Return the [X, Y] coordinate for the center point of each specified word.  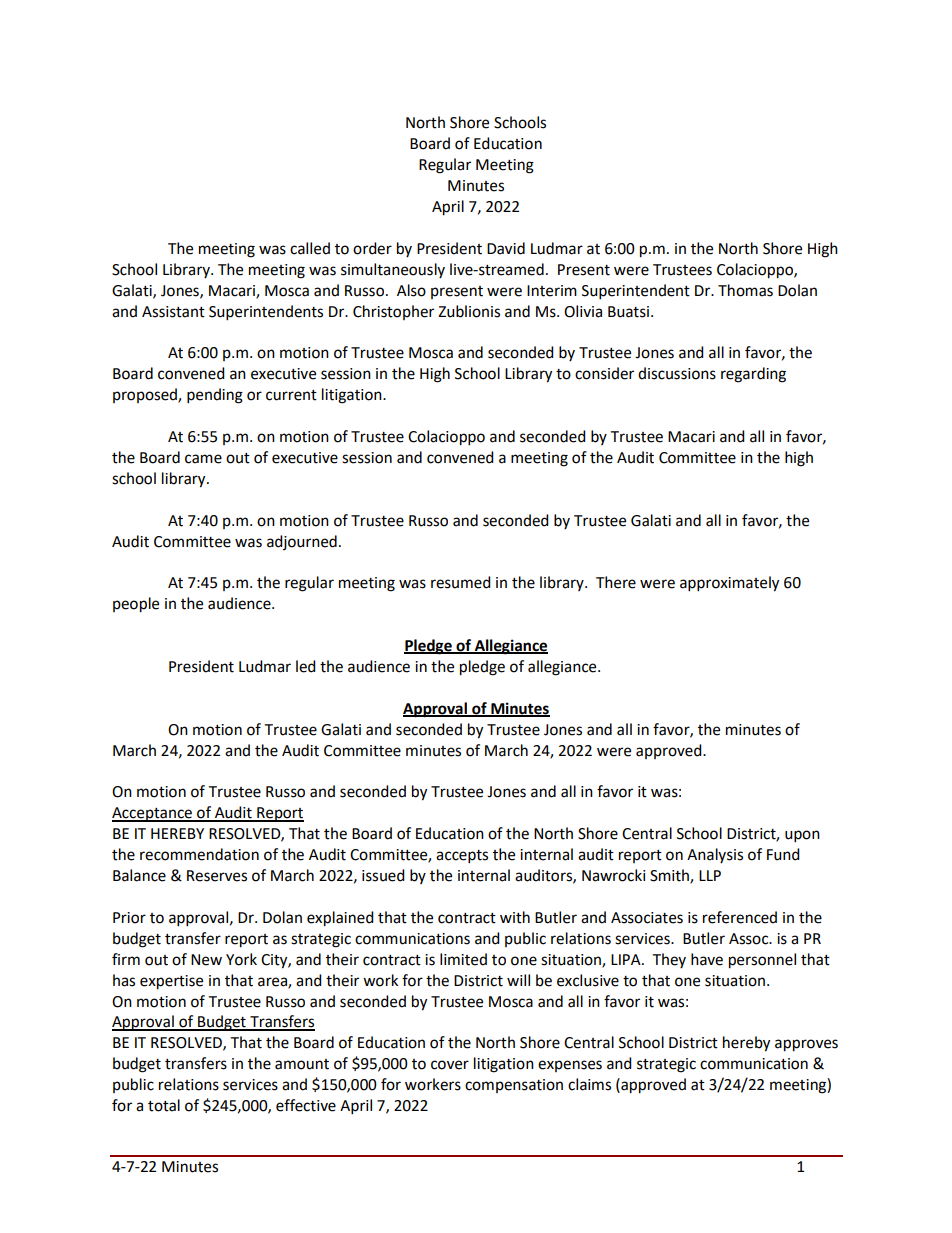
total [164, 1105]
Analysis [715, 855]
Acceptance [153, 814]
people [136, 605]
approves [806, 1045]
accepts [462, 857]
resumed [461, 582]
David [506, 248]
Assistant [173, 312]
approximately [729, 584]
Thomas [745, 290]
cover [450, 1065]
